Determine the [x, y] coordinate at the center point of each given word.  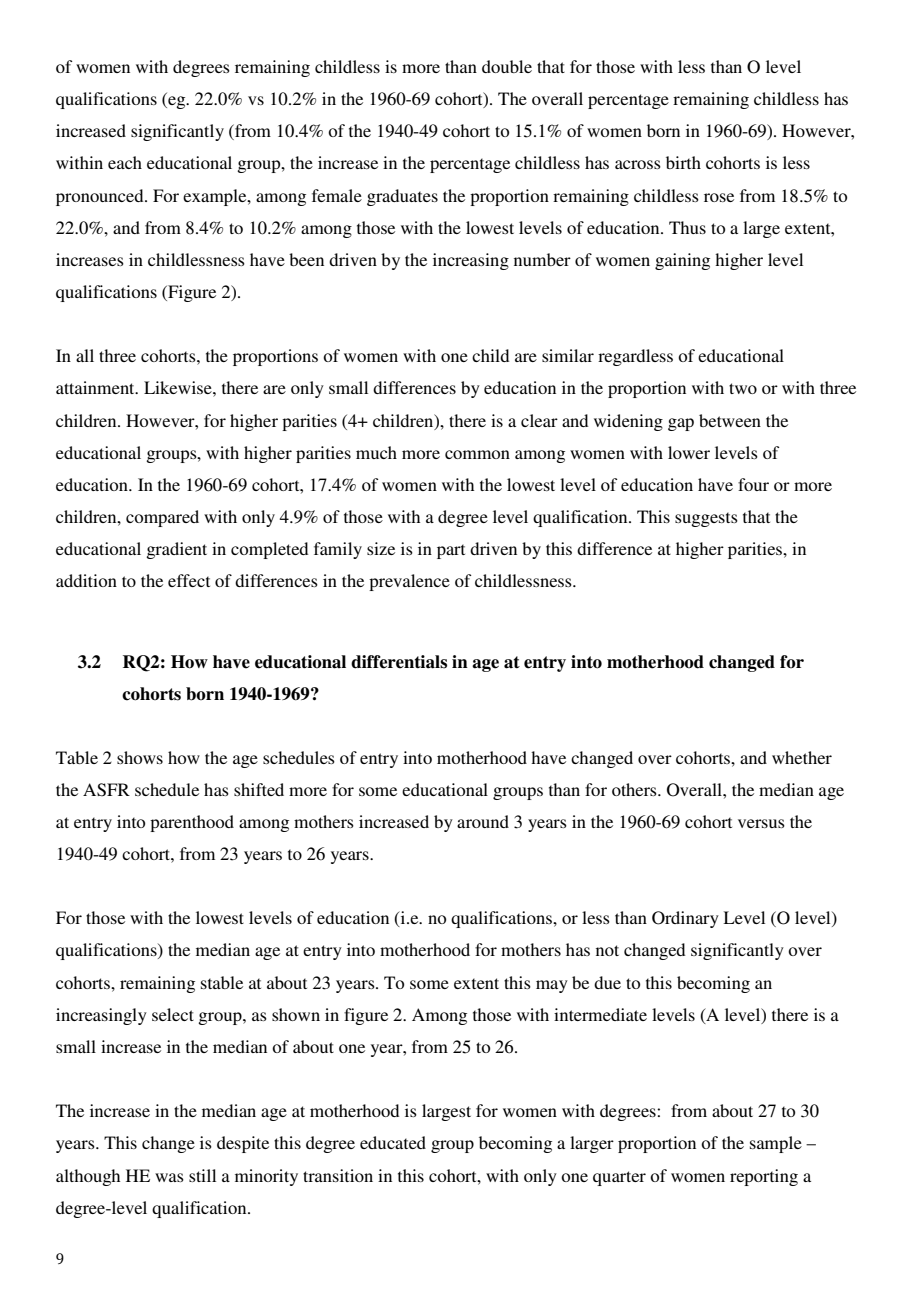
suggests [706, 519]
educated [393, 1142]
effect [189, 580]
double [507, 66]
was [169, 1177]
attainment [96, 387]
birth [683, 162]
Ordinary [685, 919]
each [125, 162]
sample [776, 1144]
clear [539, 420]
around [483, 821]
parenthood [192, 823]
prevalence [409, 582]
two [743, 388]
